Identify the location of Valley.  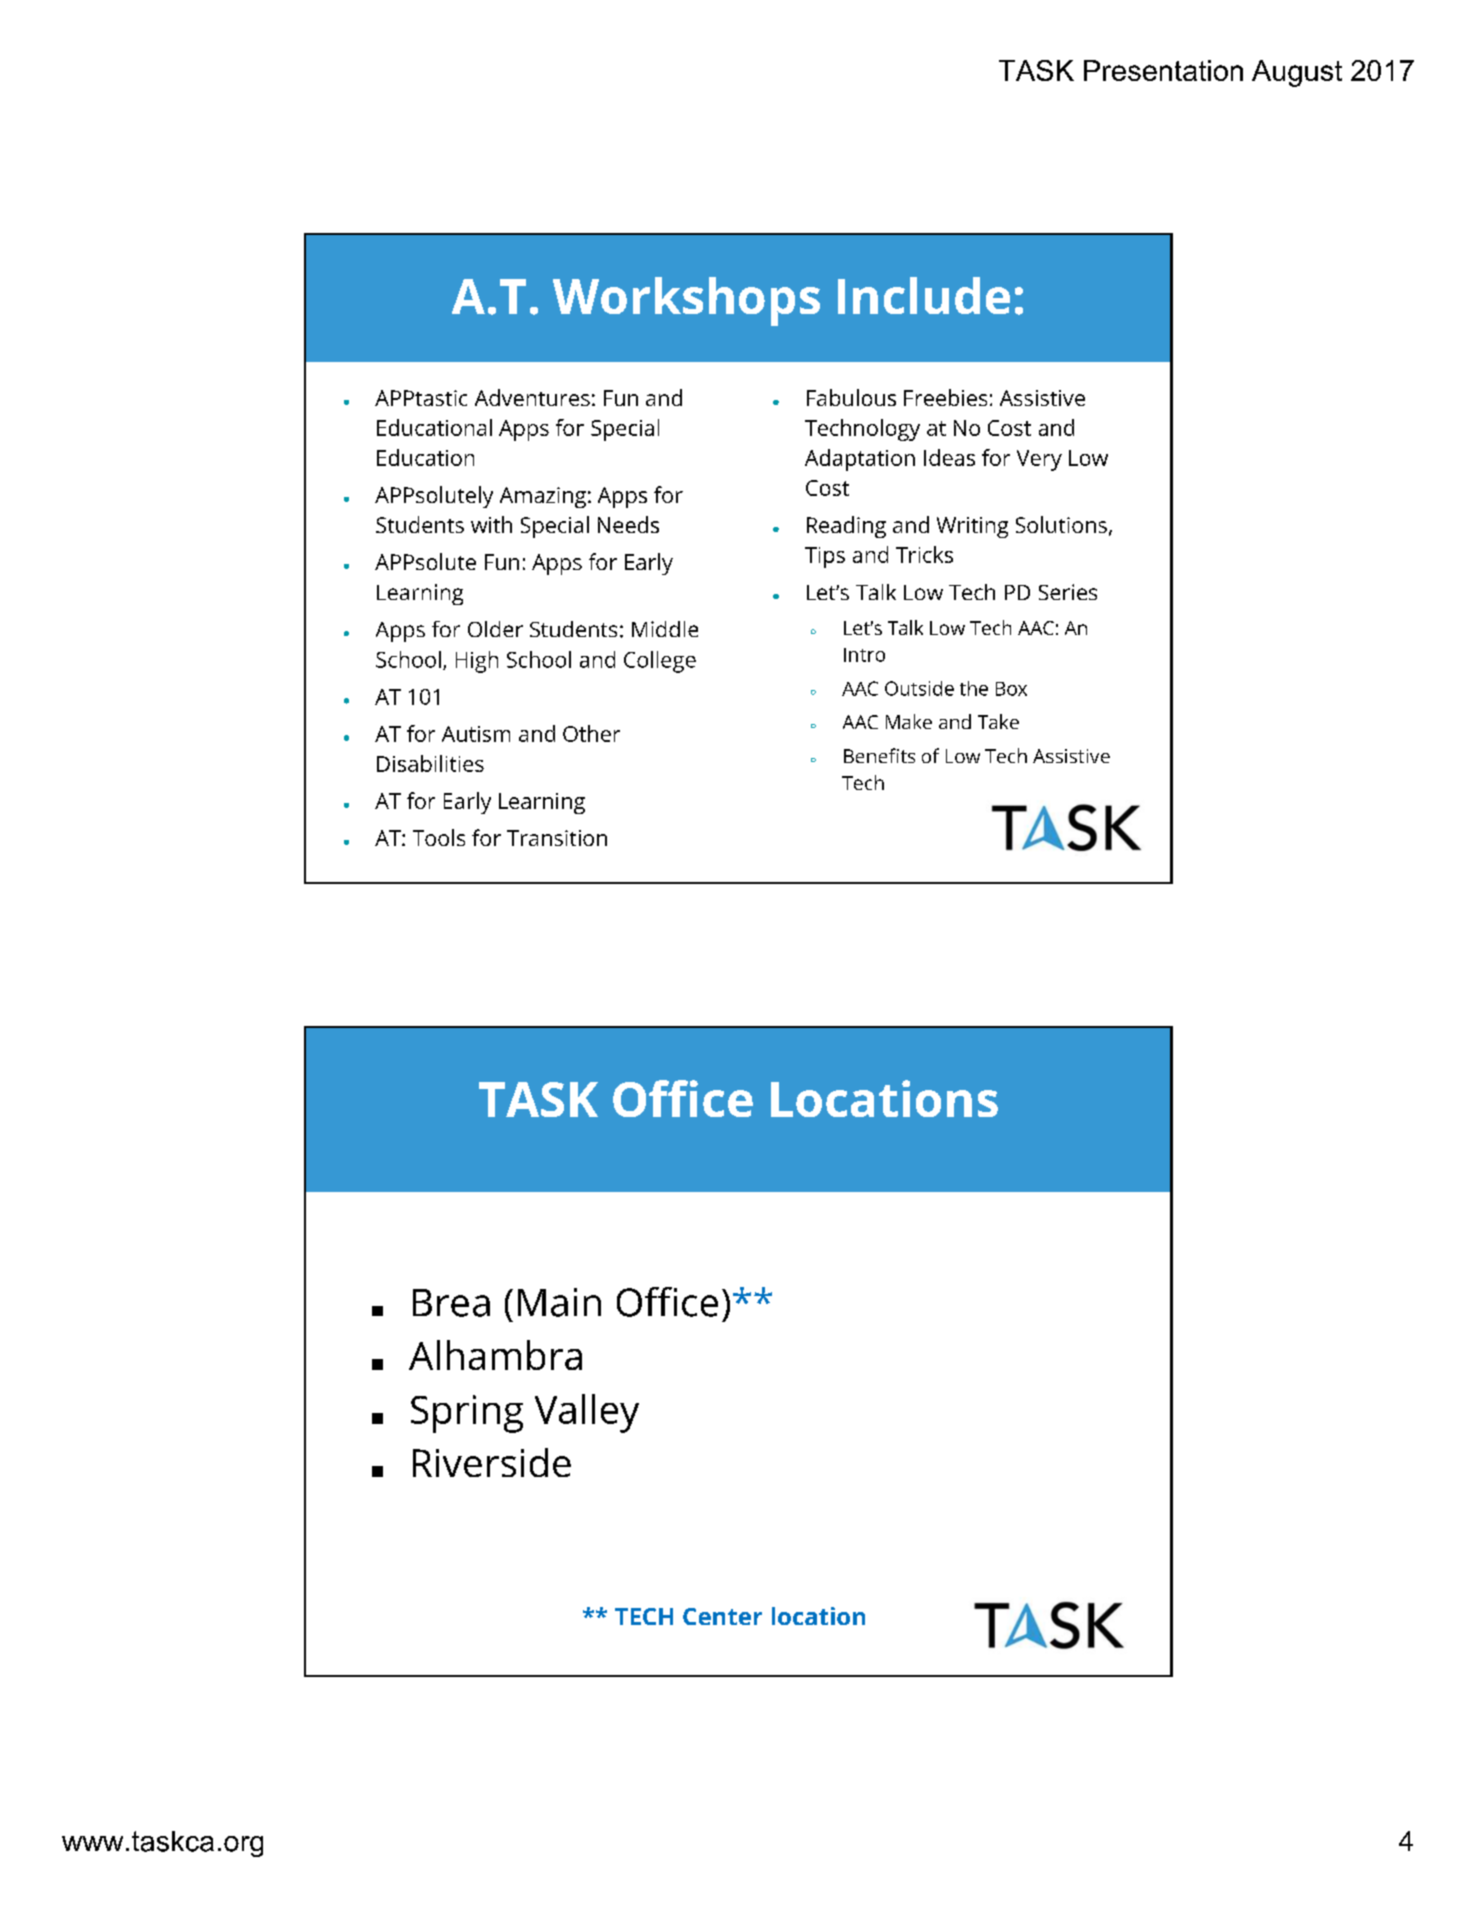
(587, 1413).
